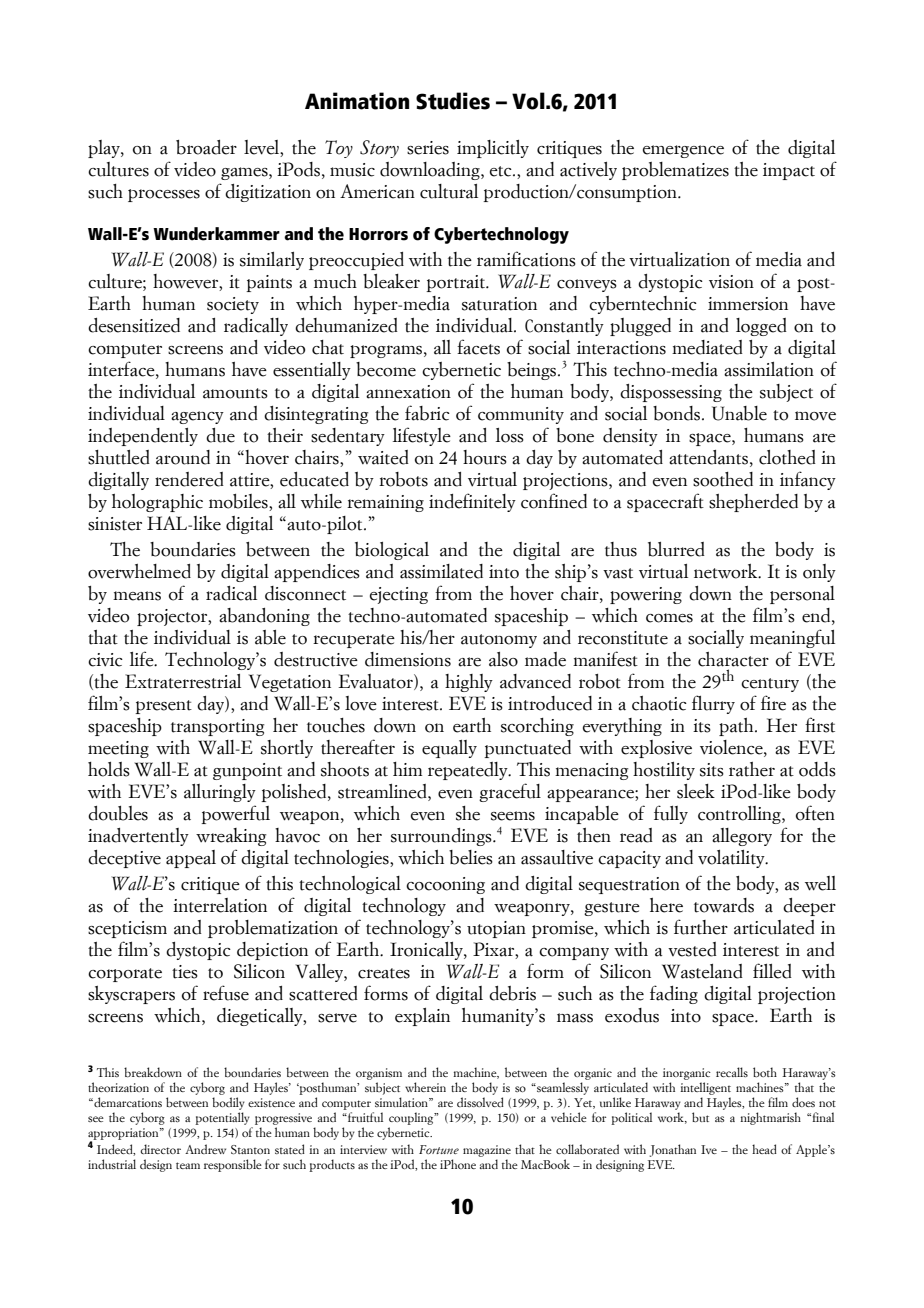 The width and height of the screenshot is (924, 1308). I want to click on Andrew, so click(205, 1149).
